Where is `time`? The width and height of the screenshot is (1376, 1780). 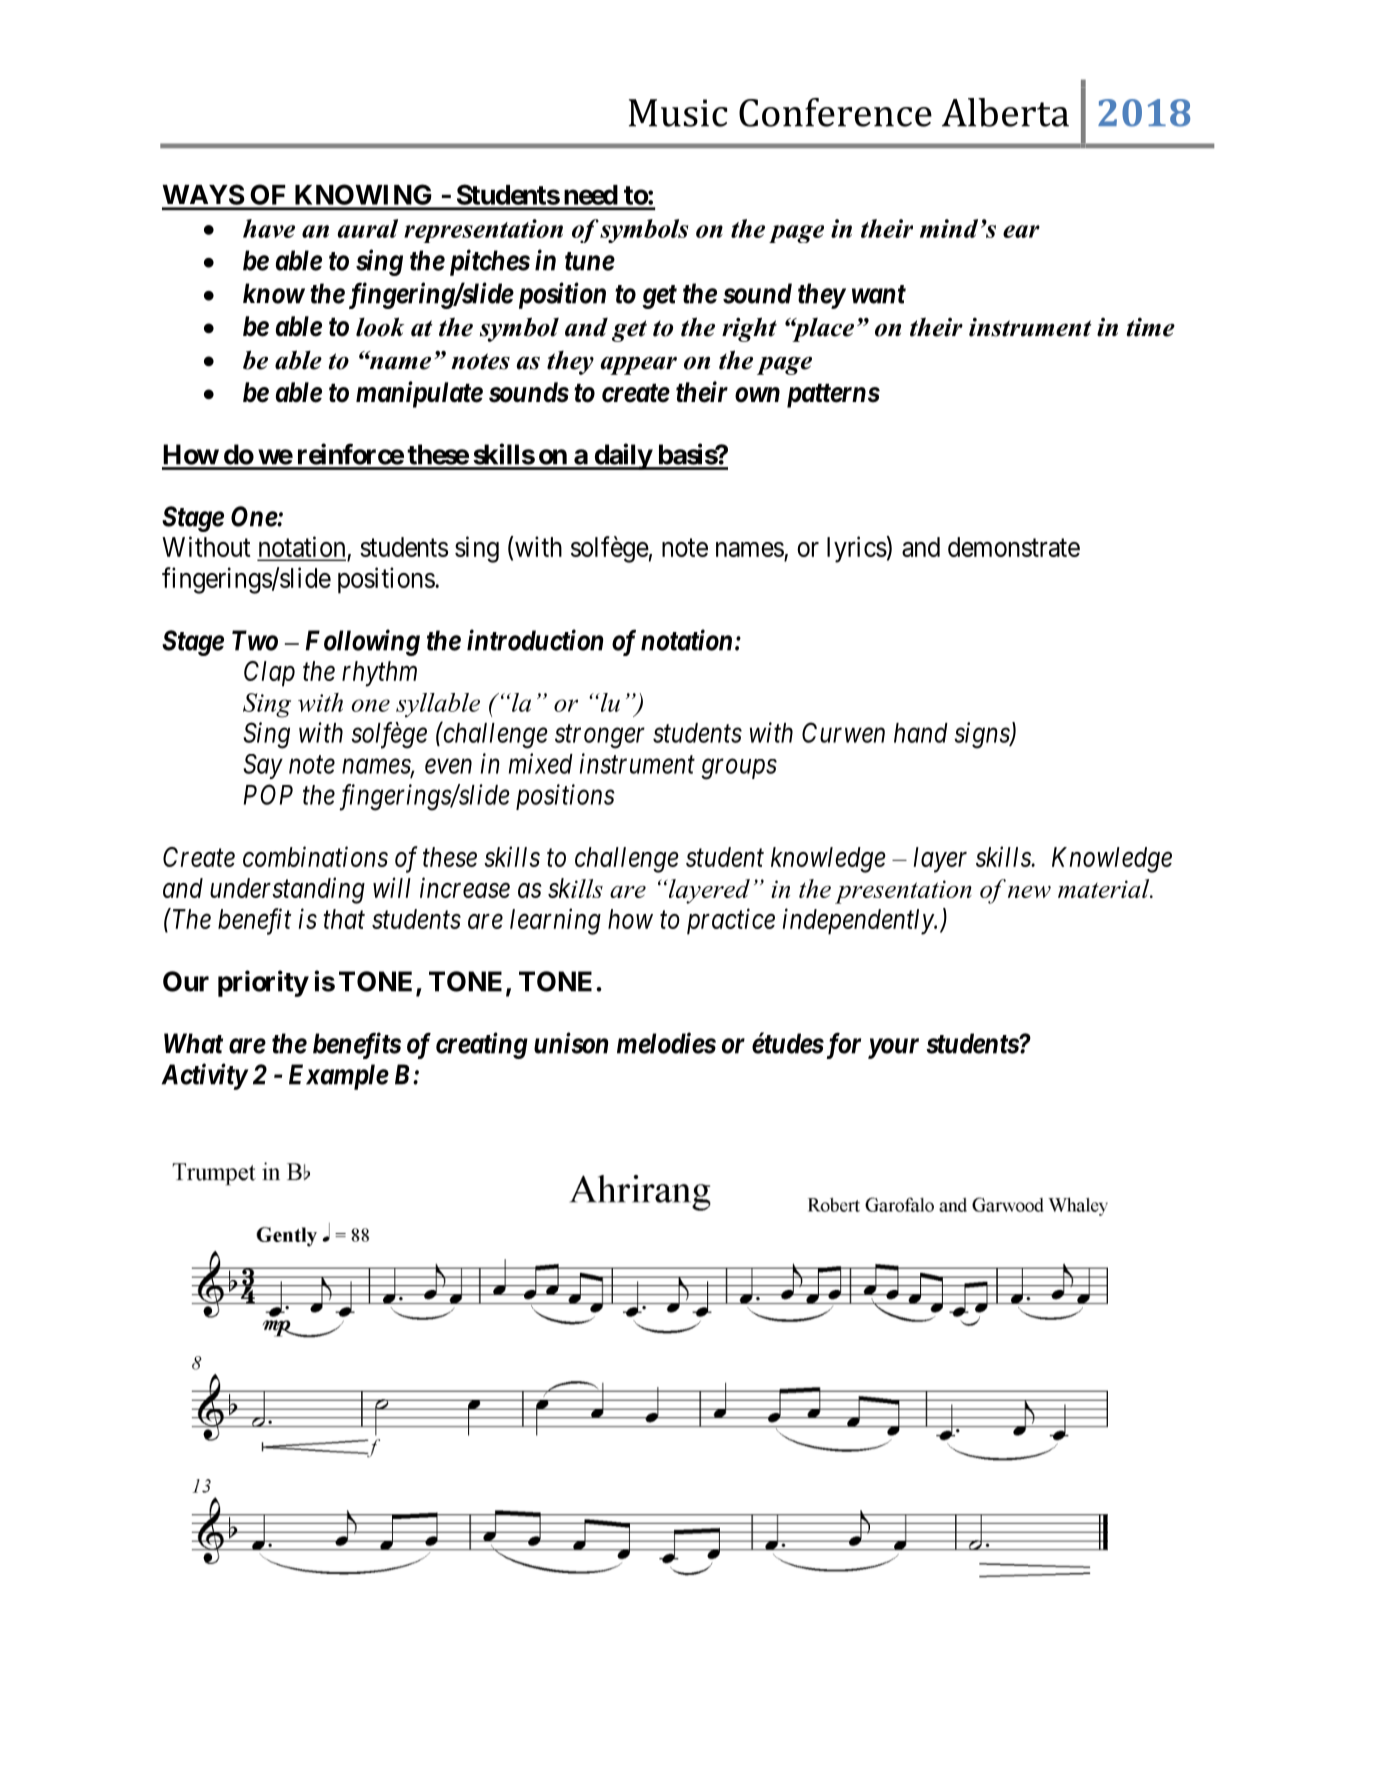
time is located at coordinates (1150, 327).
